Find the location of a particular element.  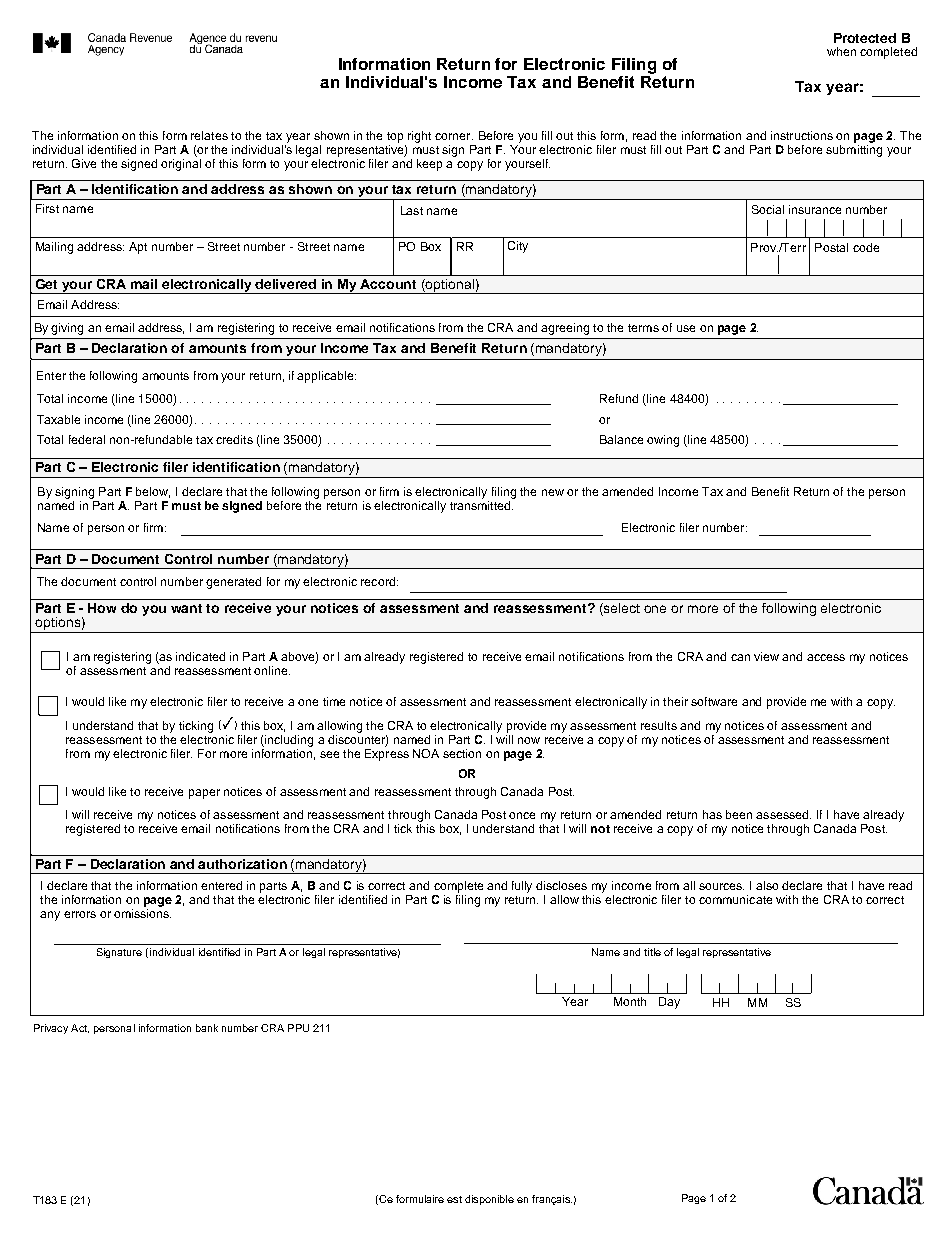

est is located at coordinates (454, 1199).
